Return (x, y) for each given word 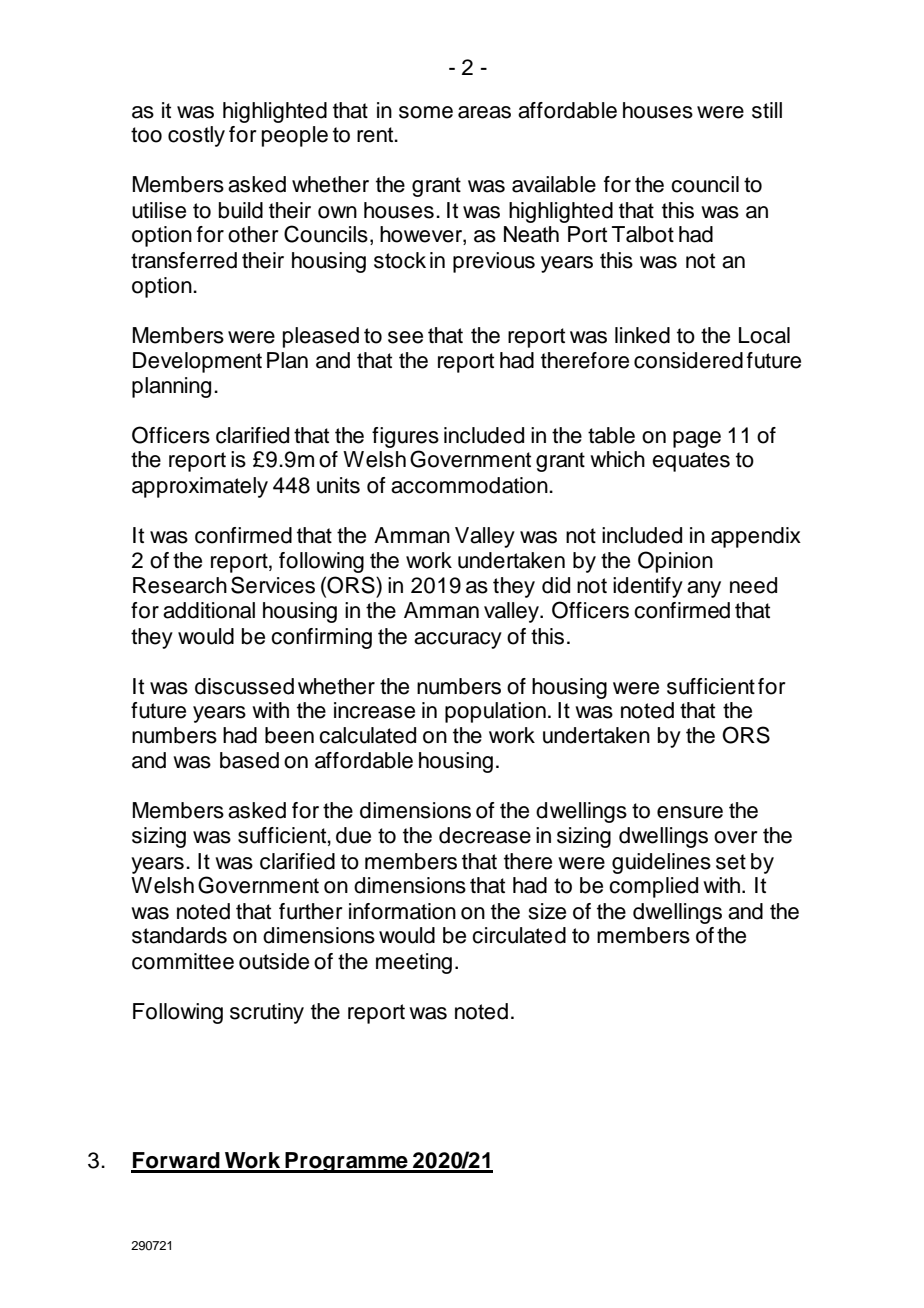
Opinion (675, 562)
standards (179, 935)
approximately (200, 487)
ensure (690, 812)
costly (196, 136)
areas (484, 112)
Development (197, 362)
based (249, 760)
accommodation (470, 485)
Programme (347, 1162)
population (495, 712)
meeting (414, 963)
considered (688, 360)
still (767, 110)
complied (653, 887)
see (405, 337)
